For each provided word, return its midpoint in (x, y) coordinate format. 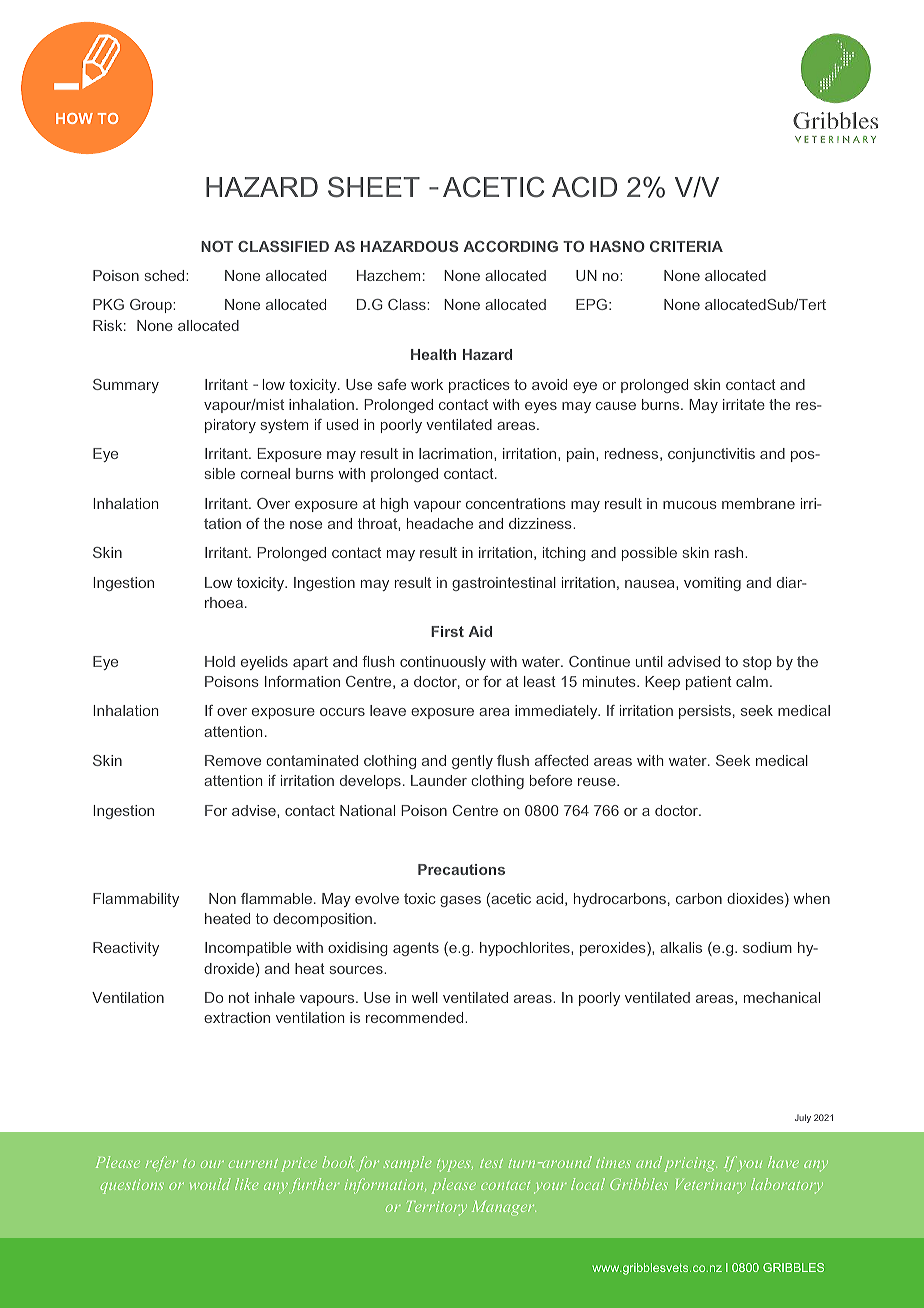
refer (161, 1163)
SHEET (374, 187)
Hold (220, 661)
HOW (74, 118)
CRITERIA (686, 246)
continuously (443, 663)
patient (709, 683)
